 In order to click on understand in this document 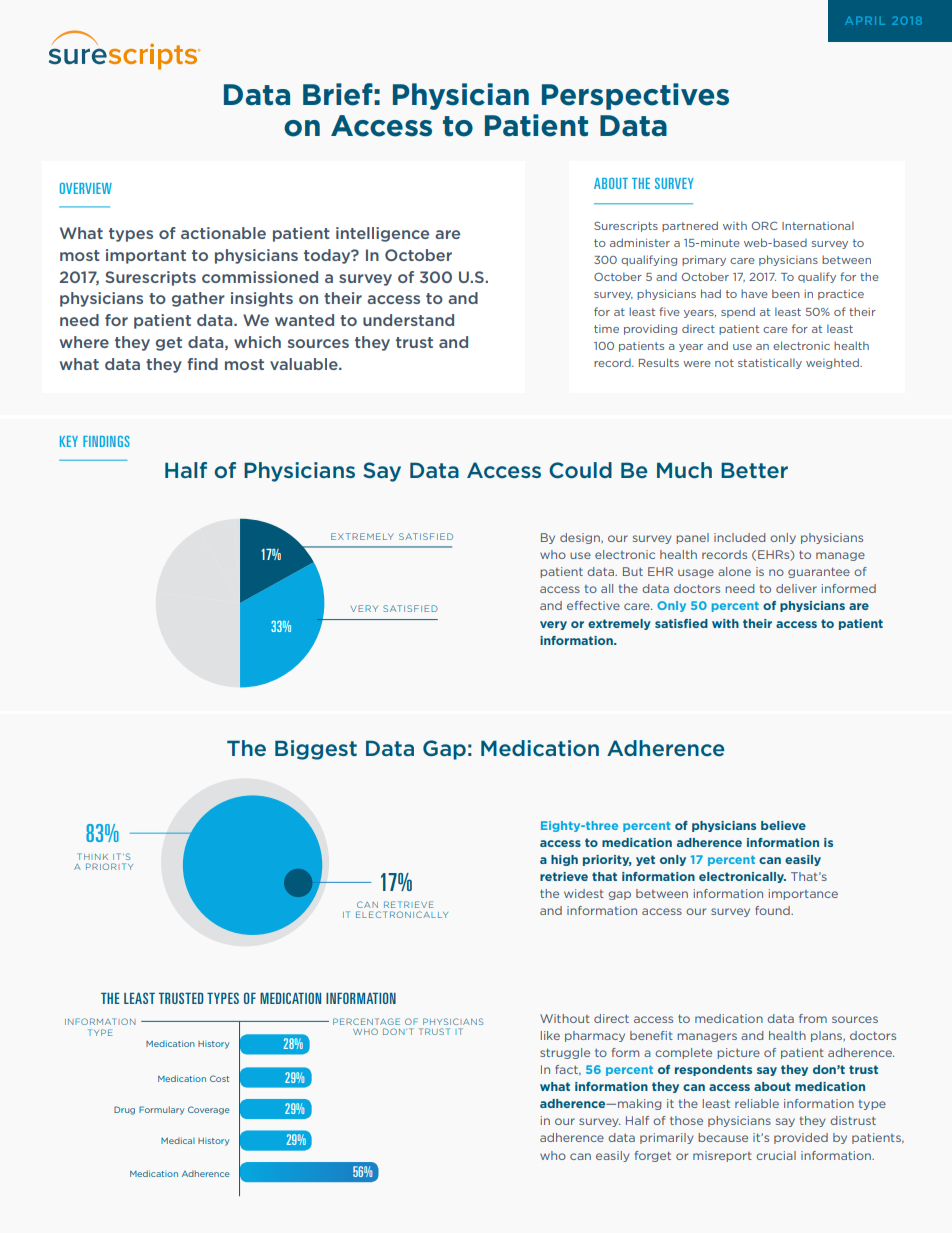, I will do `click(408, 320)`.
